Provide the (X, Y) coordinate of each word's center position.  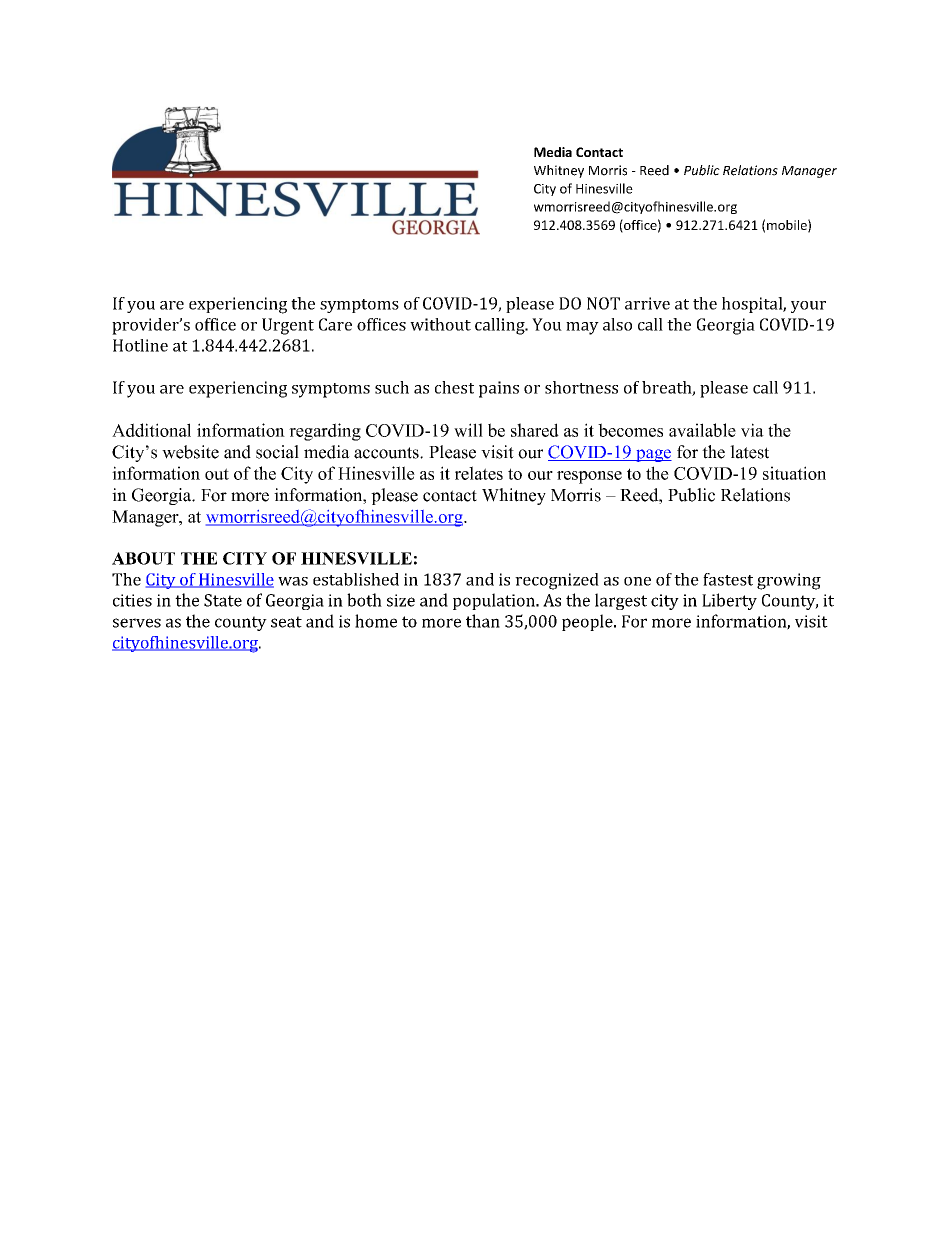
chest (454, 387)
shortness (581, 387)
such (392, 387)
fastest (728, 579)
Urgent (288, 326)
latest (749, 452)
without (440, 324)
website (190, 452)
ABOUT (143, 558)
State (223, 600)
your (808, 307)
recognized (557, 581)
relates (479, 473)
